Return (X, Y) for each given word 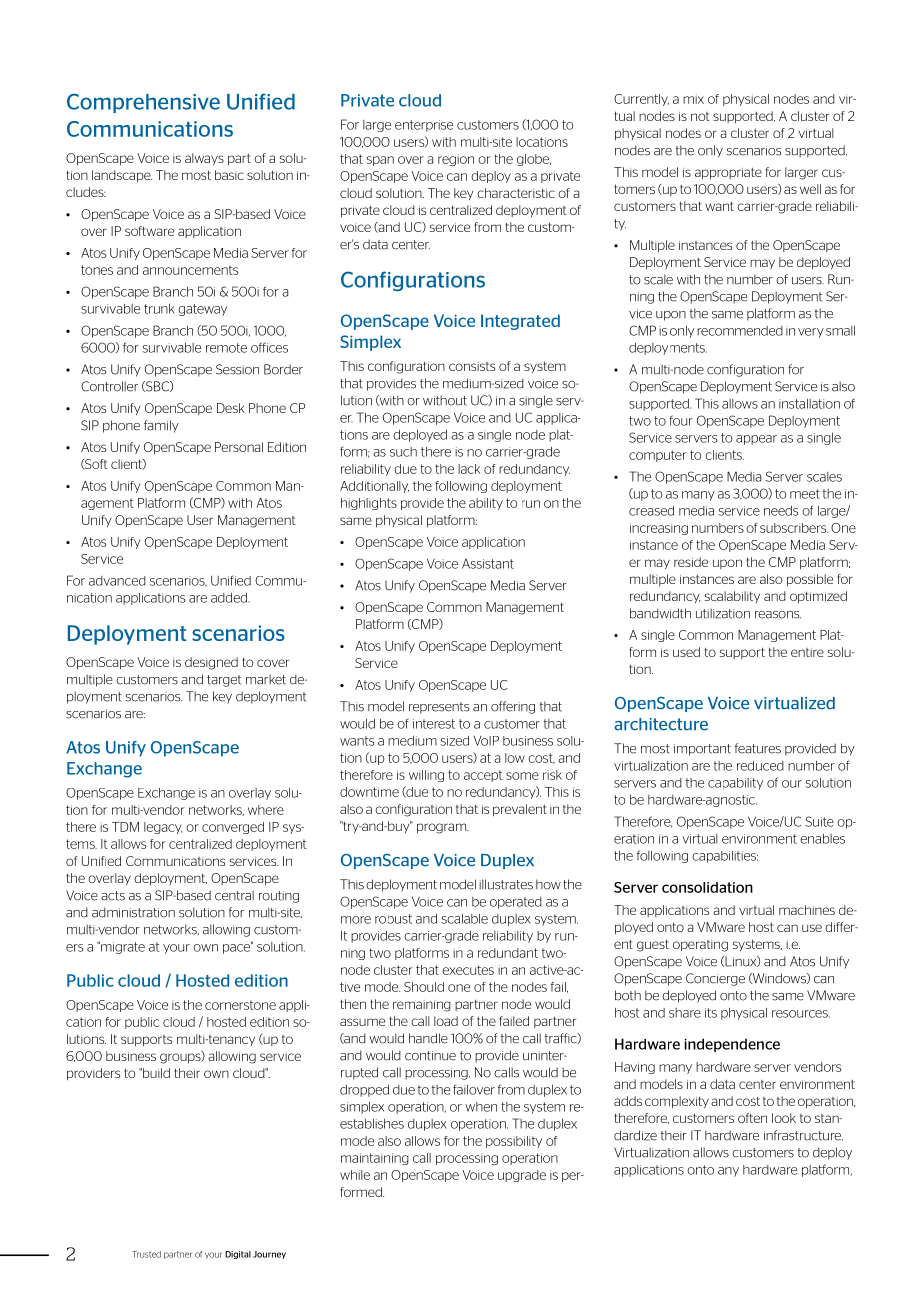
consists (472, 366)
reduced (760, 766)
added (230, 598)
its (711, 1013)
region (456, 160)
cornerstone (240, 1005)
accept (483, 776)
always (204, 159)
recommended (740, 331)
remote (226, 348)
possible (810, 580)
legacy (163, 828)
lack (469, 469)
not (700, 116)
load (446, 1021)
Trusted (146, 1254)
